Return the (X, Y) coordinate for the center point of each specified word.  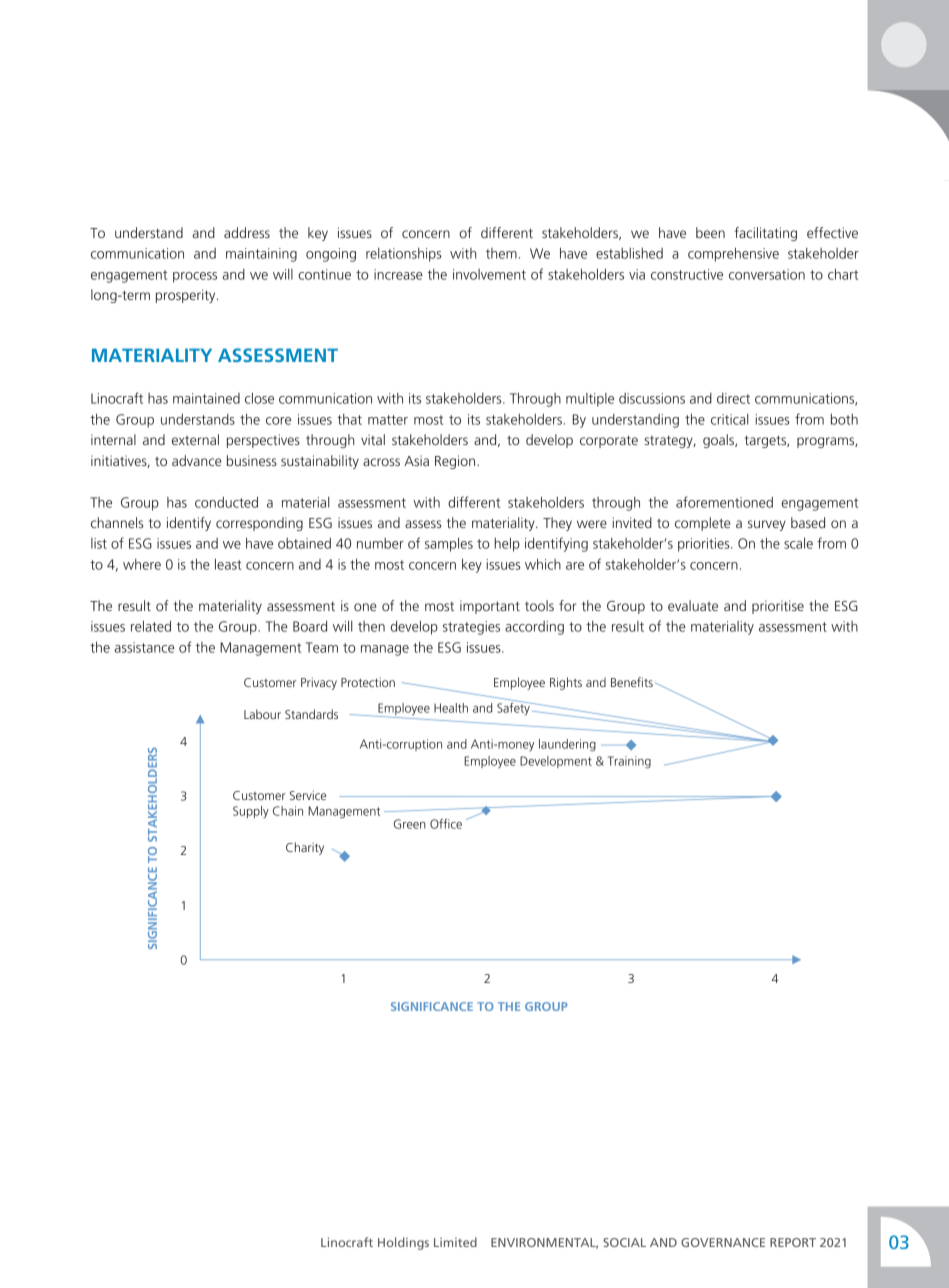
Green (410, 824)
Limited (455, 1242)
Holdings (403, 1243)
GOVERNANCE (723, 1242)
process (195, 277)
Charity (305, 848)
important (490, 607)
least (228, 564)
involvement (489, 274)
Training (629, 762)
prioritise (778, 607)
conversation (767, 274)
